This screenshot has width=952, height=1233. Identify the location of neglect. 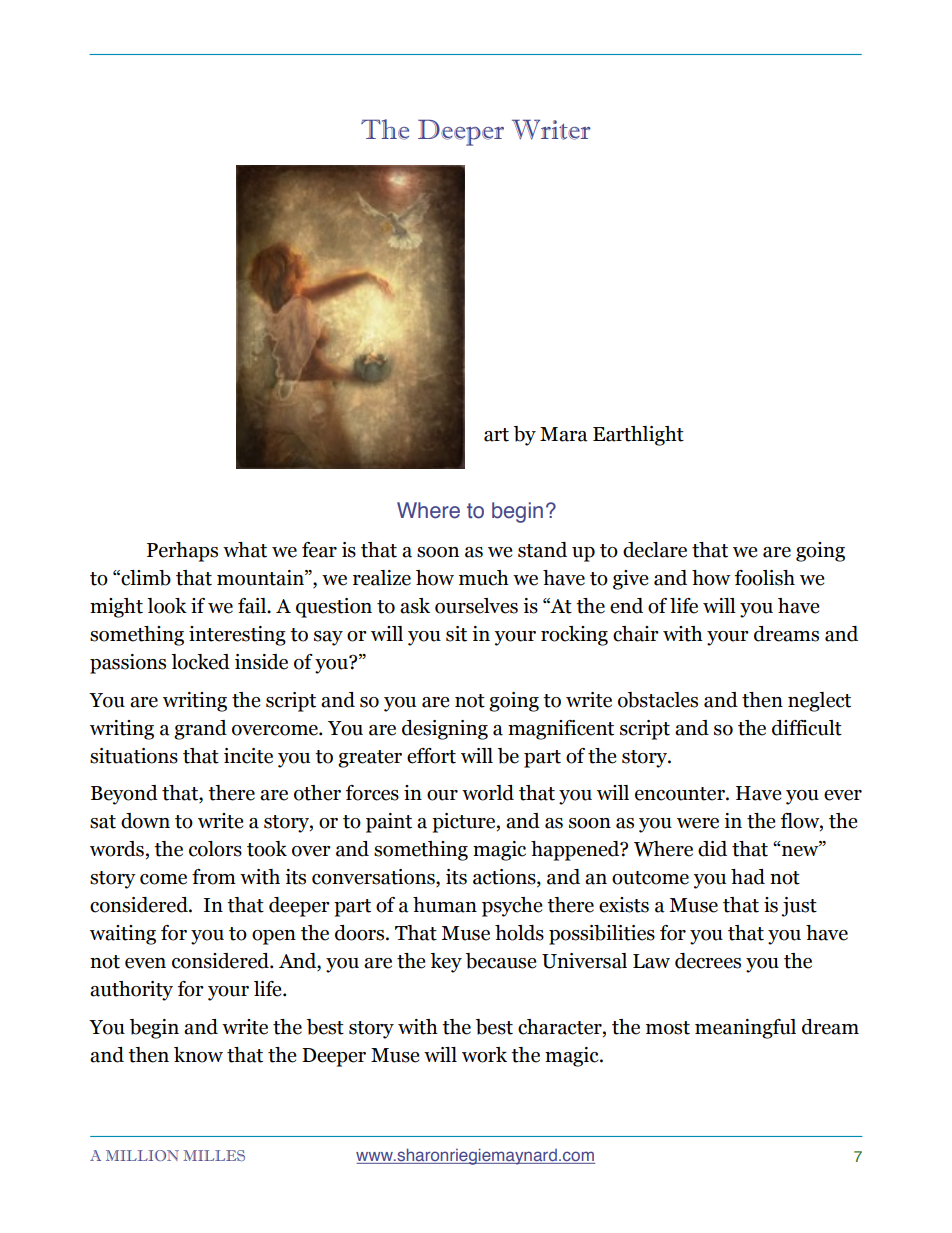
(819, 702).
